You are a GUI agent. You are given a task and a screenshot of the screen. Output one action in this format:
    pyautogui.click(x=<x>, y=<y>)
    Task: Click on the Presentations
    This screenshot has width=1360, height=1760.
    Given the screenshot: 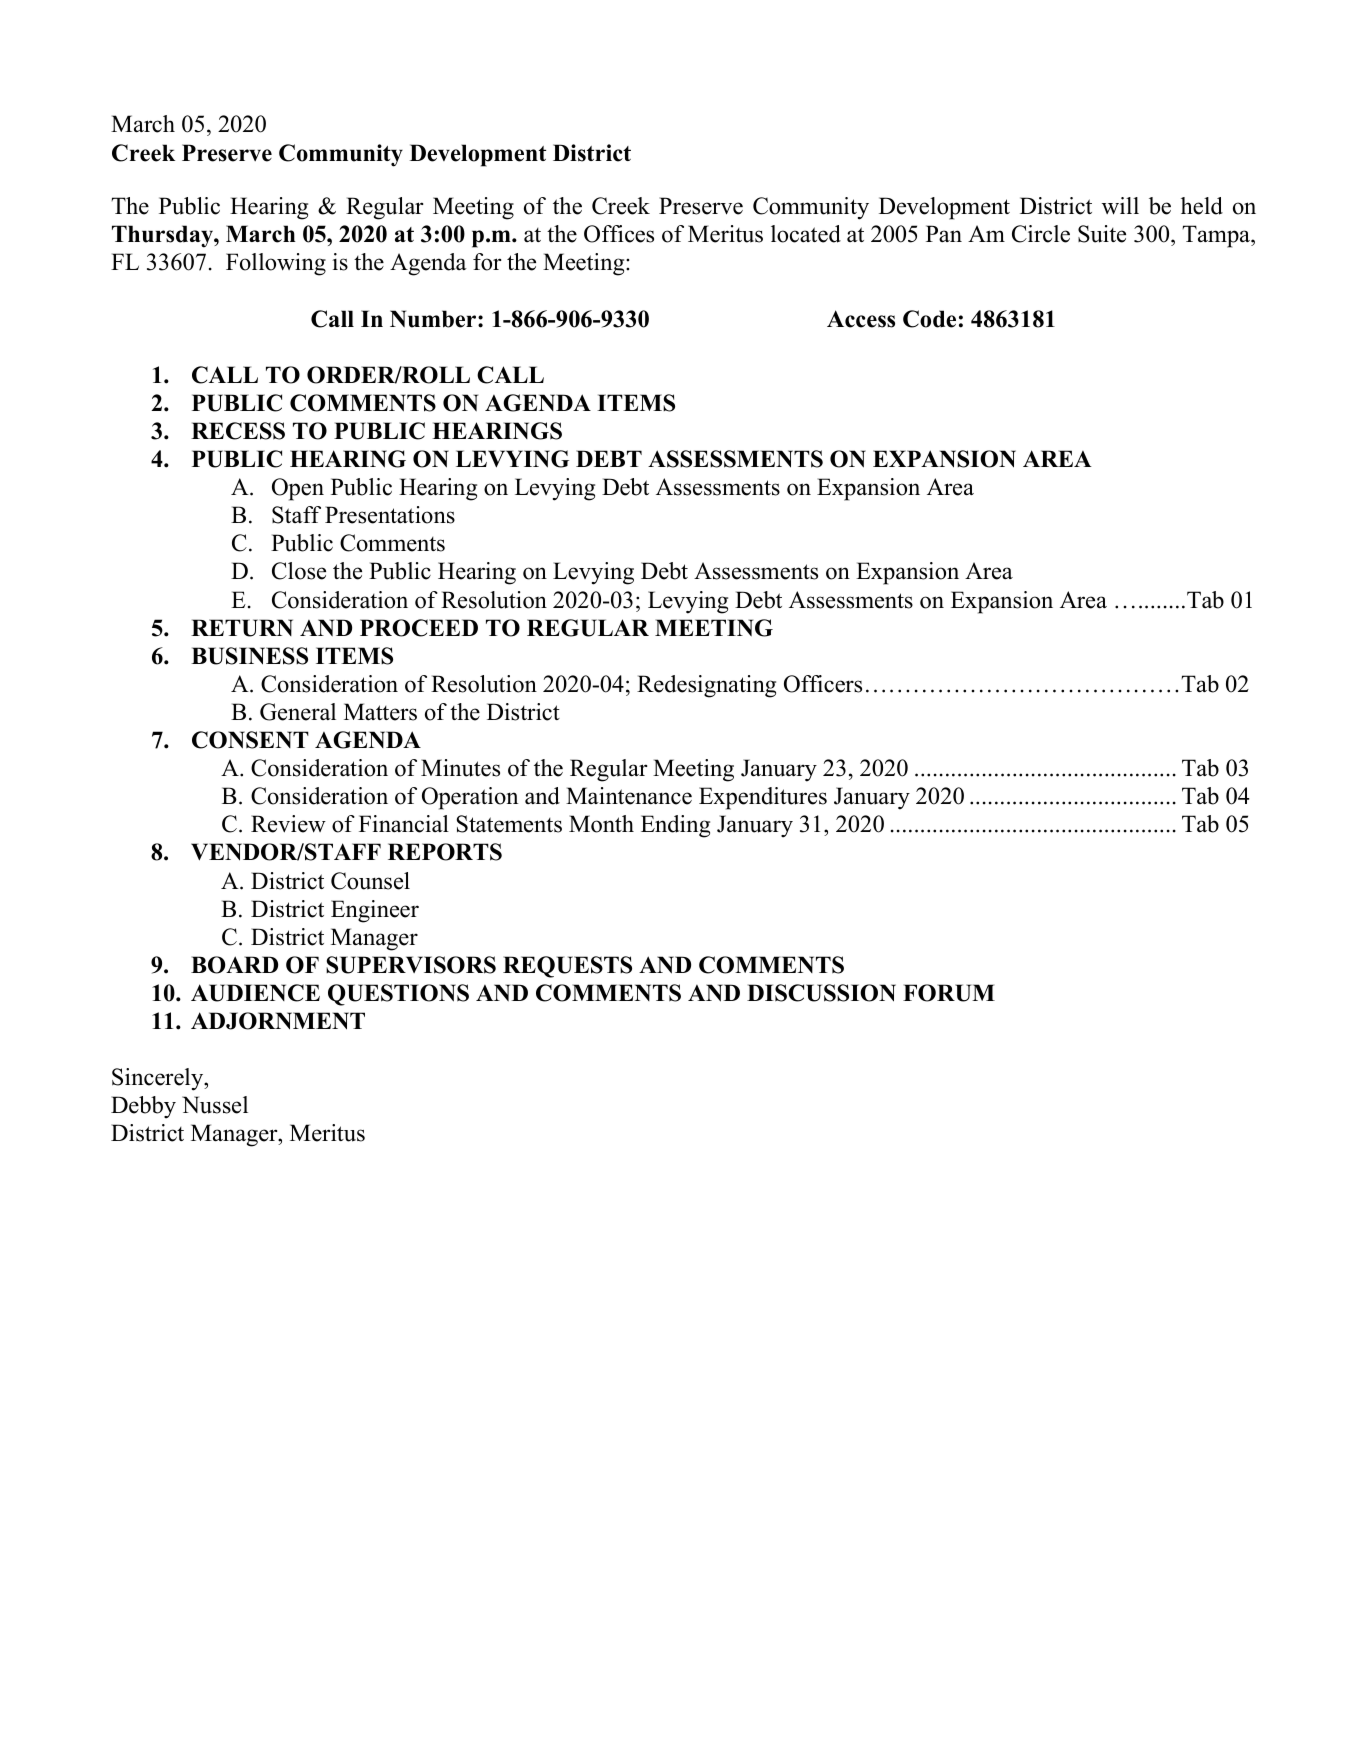 What is the action you would take?
    pyautogui.click(x=390, y=515)
